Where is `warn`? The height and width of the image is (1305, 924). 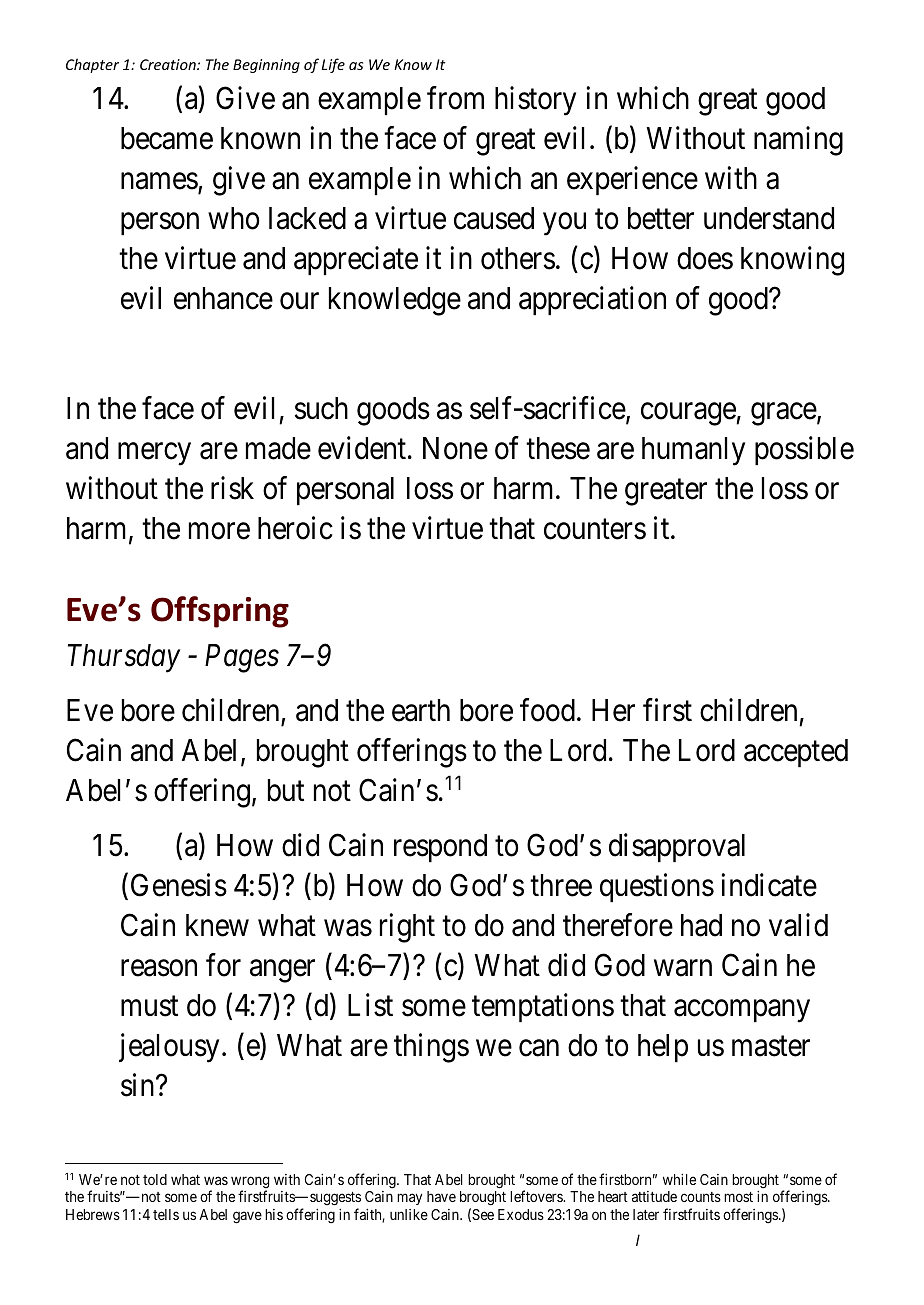
warn is located at coordinates (683, 968).
